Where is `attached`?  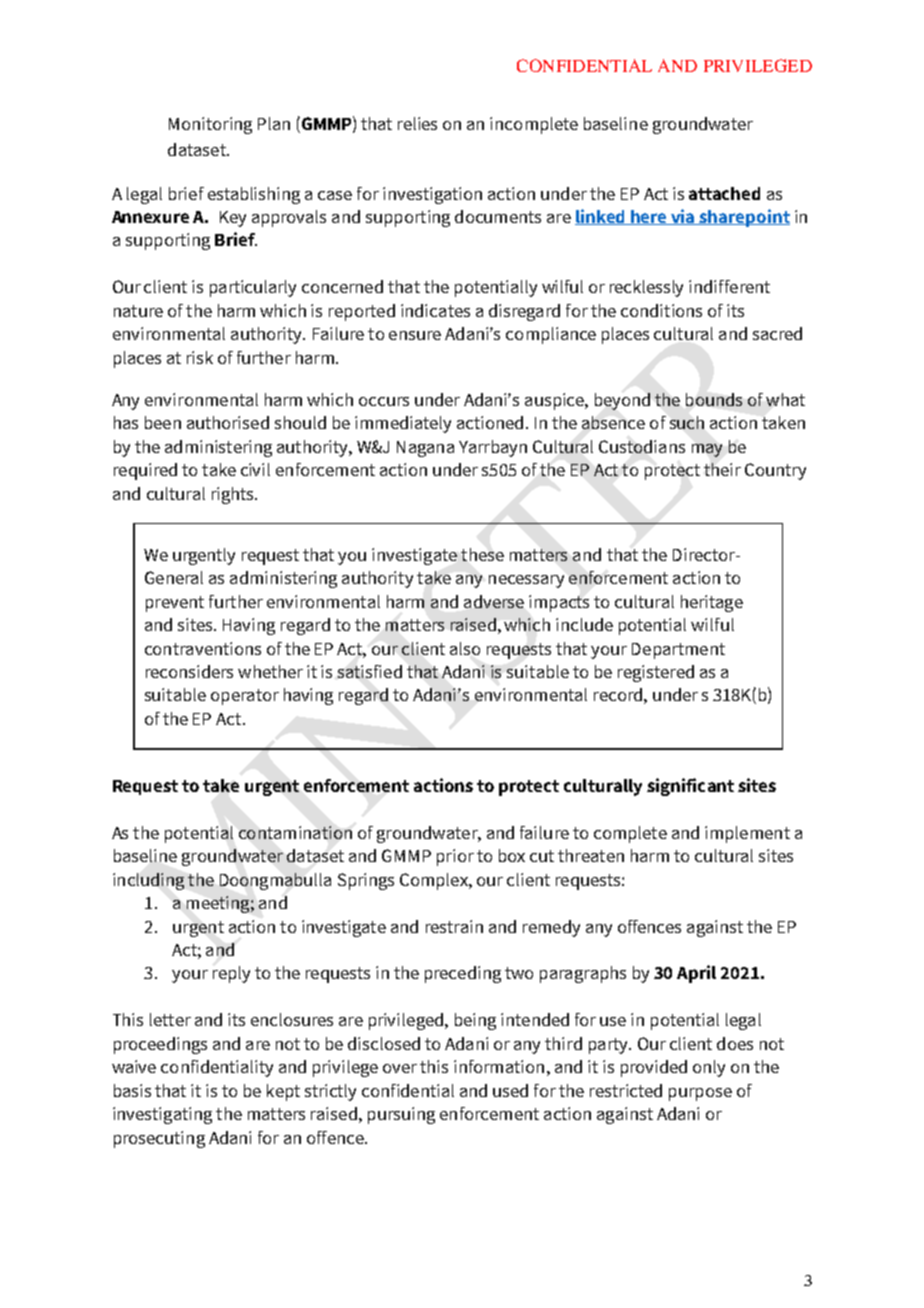 attached is located at coordinates (724, 193).
